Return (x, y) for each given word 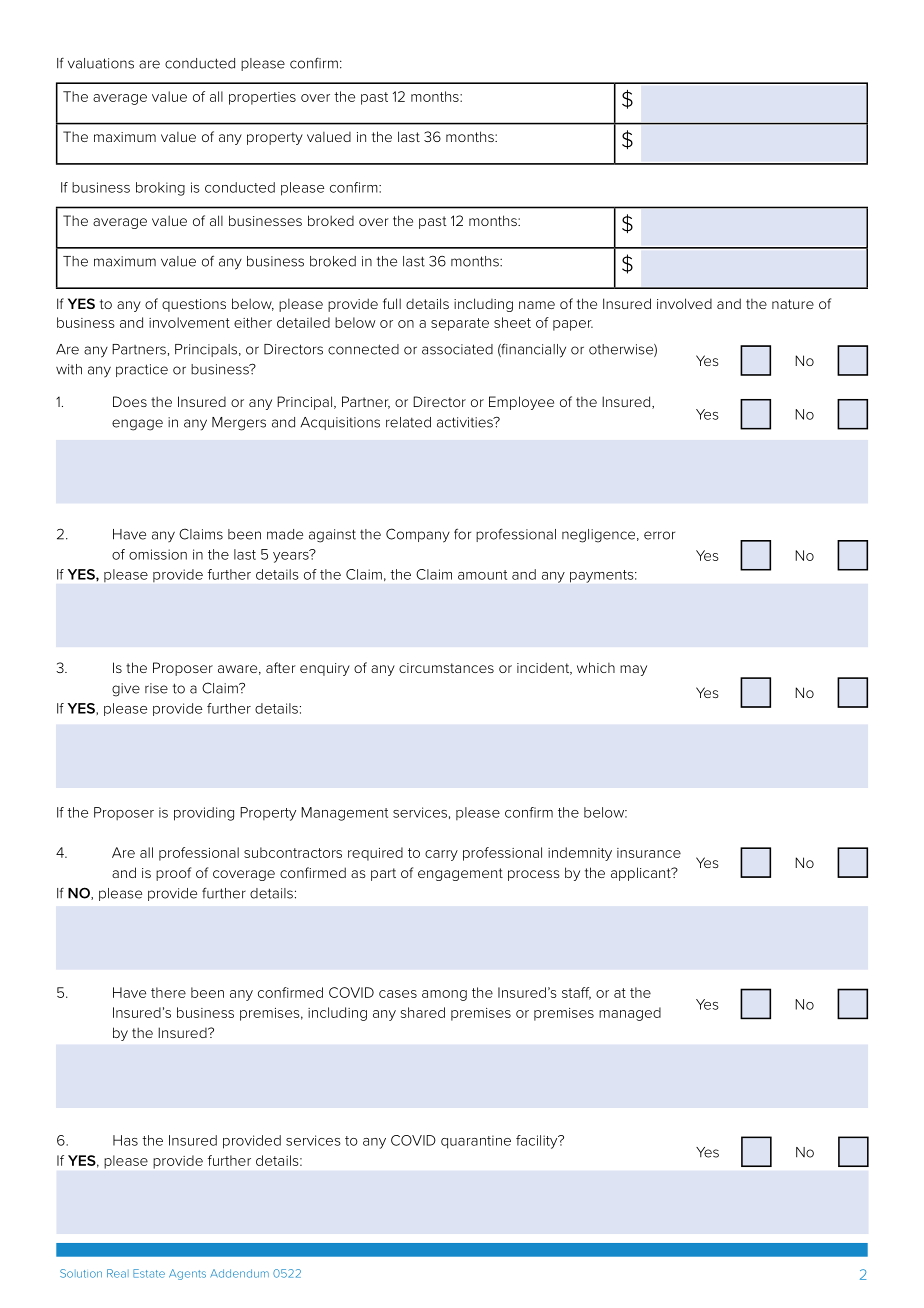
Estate (149, 1273)
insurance (649, 853)
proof (173, 874)
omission (158, 554)
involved (684, 303)
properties (262, 98)
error (659, 535)
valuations (101, 63)
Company (418, 535)
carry (441, 855)
